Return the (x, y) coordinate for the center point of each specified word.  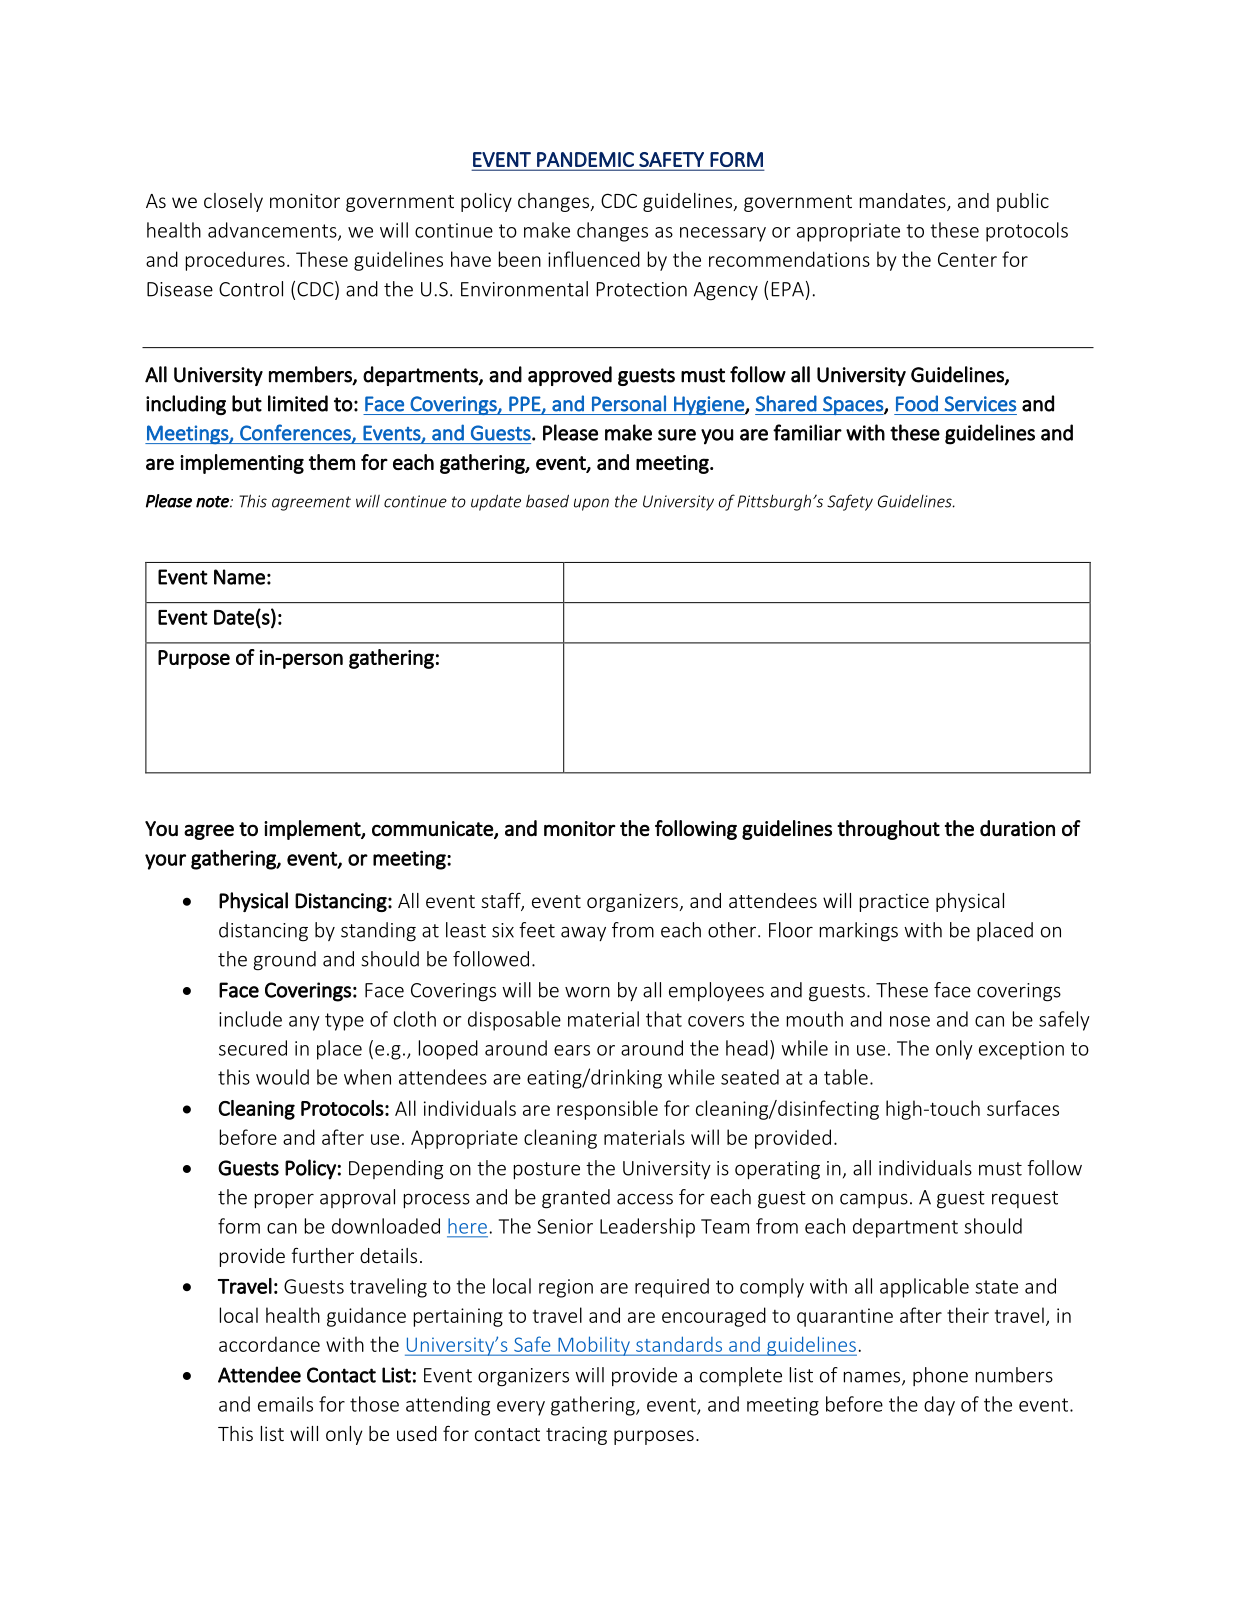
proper (284, 1201)
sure (677, 435)
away (583, 933)
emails (285, 1404)
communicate (433, 829)
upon (591, 504)
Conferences (296, 433)
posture (547, 1171)
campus (874, 1201)
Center (967, 259)
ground (284, 961)
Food (917, 403)
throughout (888, 830)
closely (233, 202)
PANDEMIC (585, 159)
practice (894, 902)
